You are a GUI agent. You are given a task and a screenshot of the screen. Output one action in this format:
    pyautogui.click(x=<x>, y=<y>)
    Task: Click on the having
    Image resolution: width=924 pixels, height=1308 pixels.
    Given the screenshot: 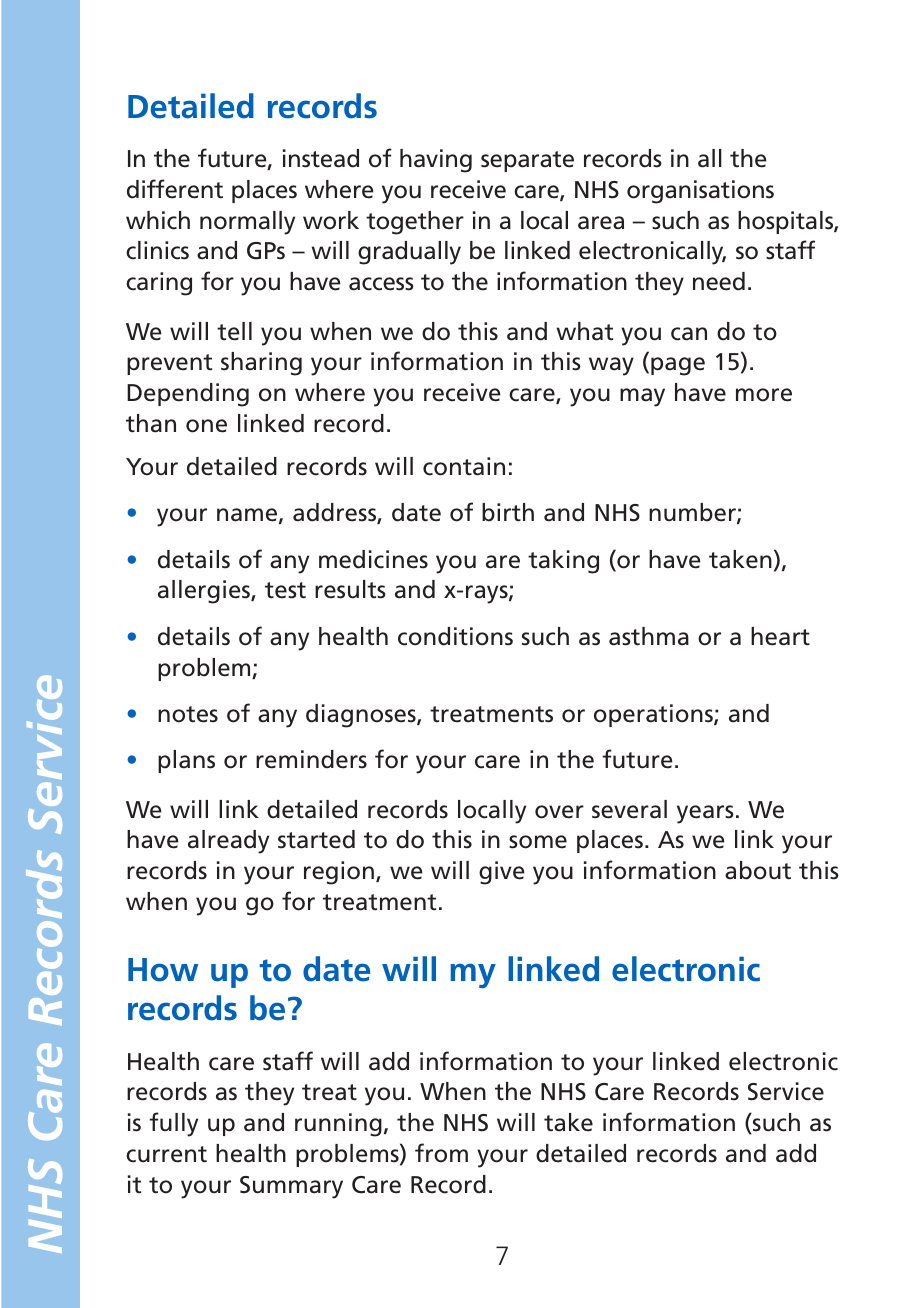 What is the action you would take?
    pyautogui.click(x=436, y=161)
